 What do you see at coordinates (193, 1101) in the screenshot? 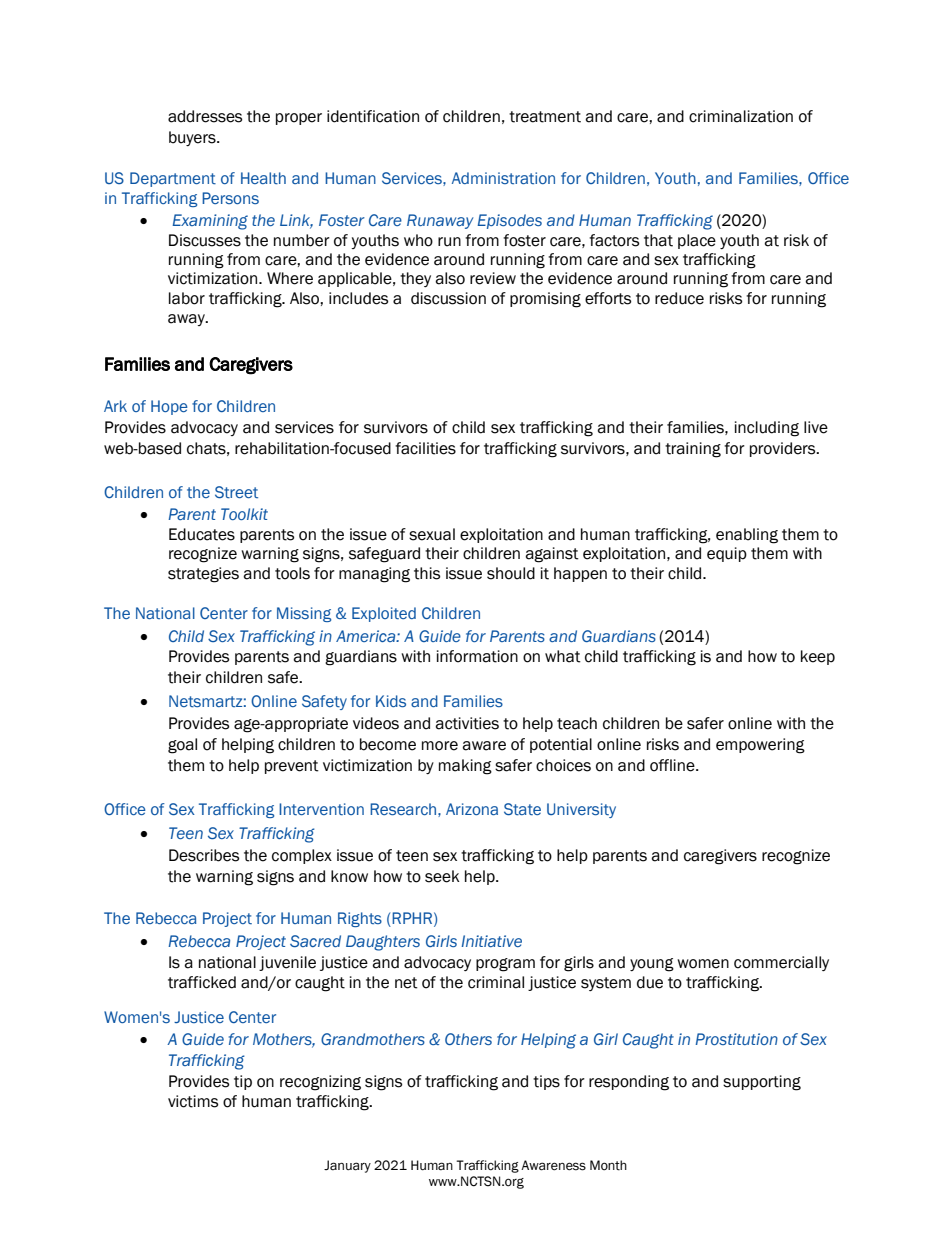
I see `victims` at bounding box center [193, 1101].
